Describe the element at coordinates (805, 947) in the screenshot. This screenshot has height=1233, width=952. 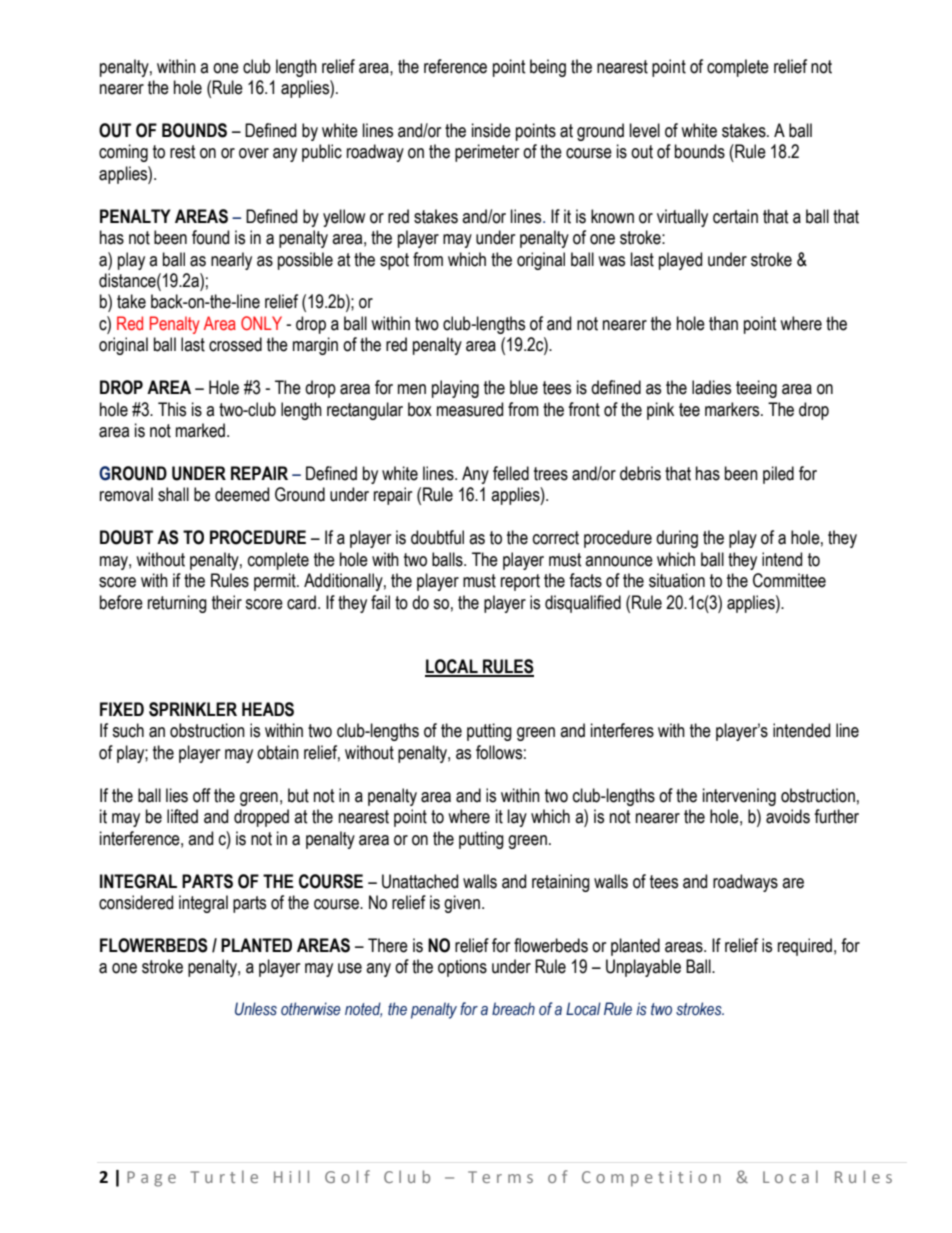
I see `required` at that location.
